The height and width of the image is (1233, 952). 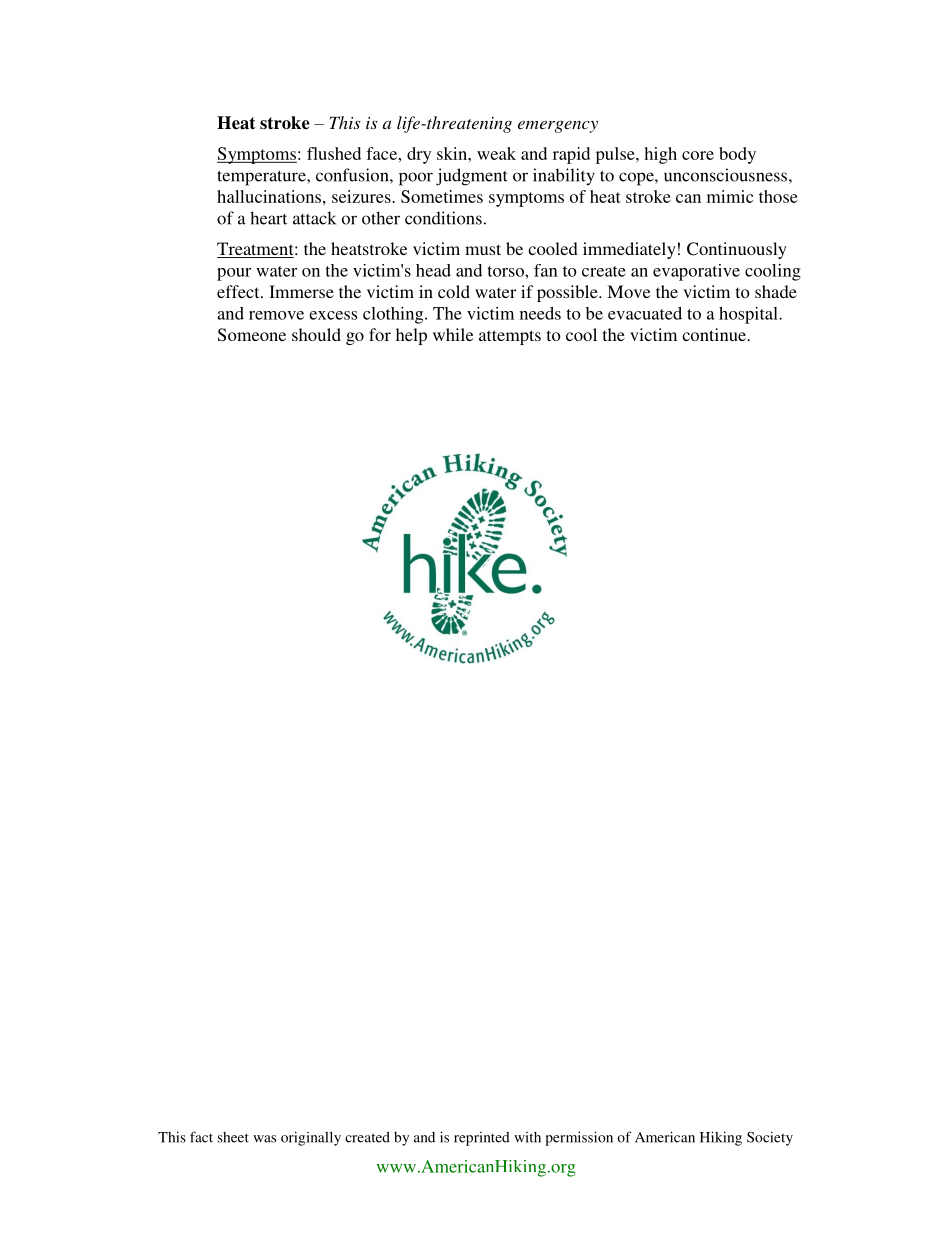 I want to click on attempts, so click(x=510, y=337).
